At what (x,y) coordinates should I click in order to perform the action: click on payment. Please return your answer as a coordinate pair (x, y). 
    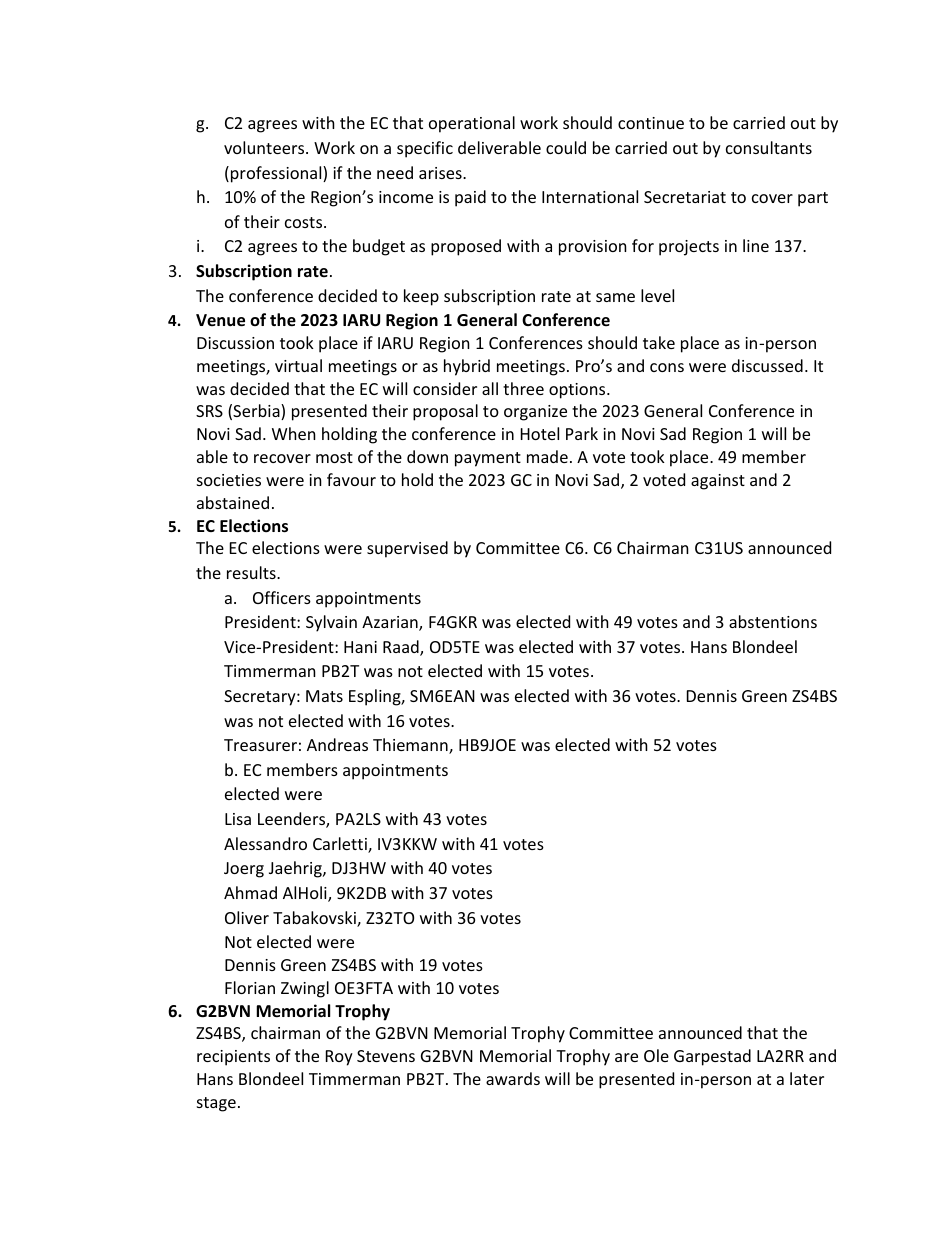
    Looking at the image, I should click on (488, 459).
